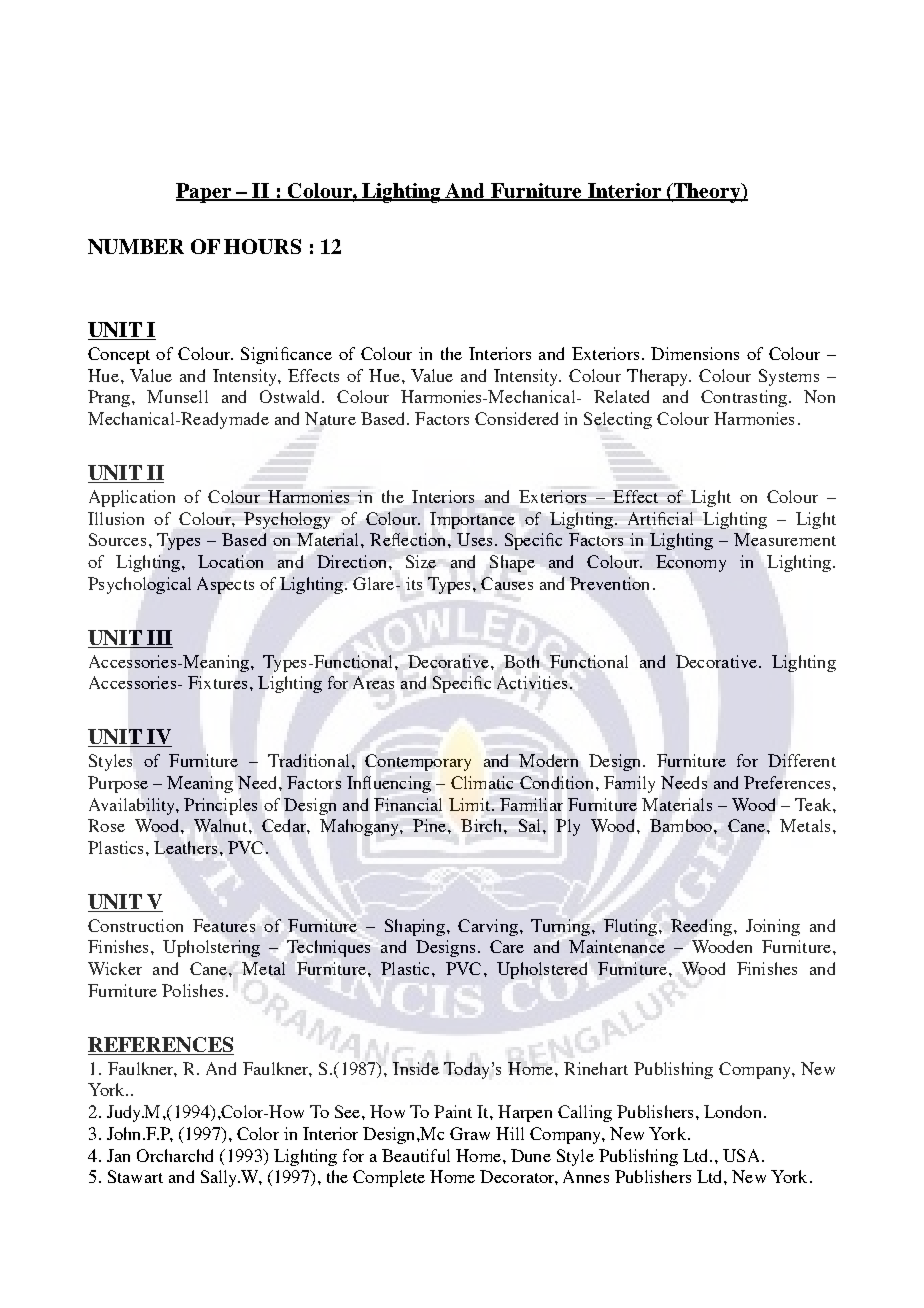  I want to click on Carving, so click(488, 927).
